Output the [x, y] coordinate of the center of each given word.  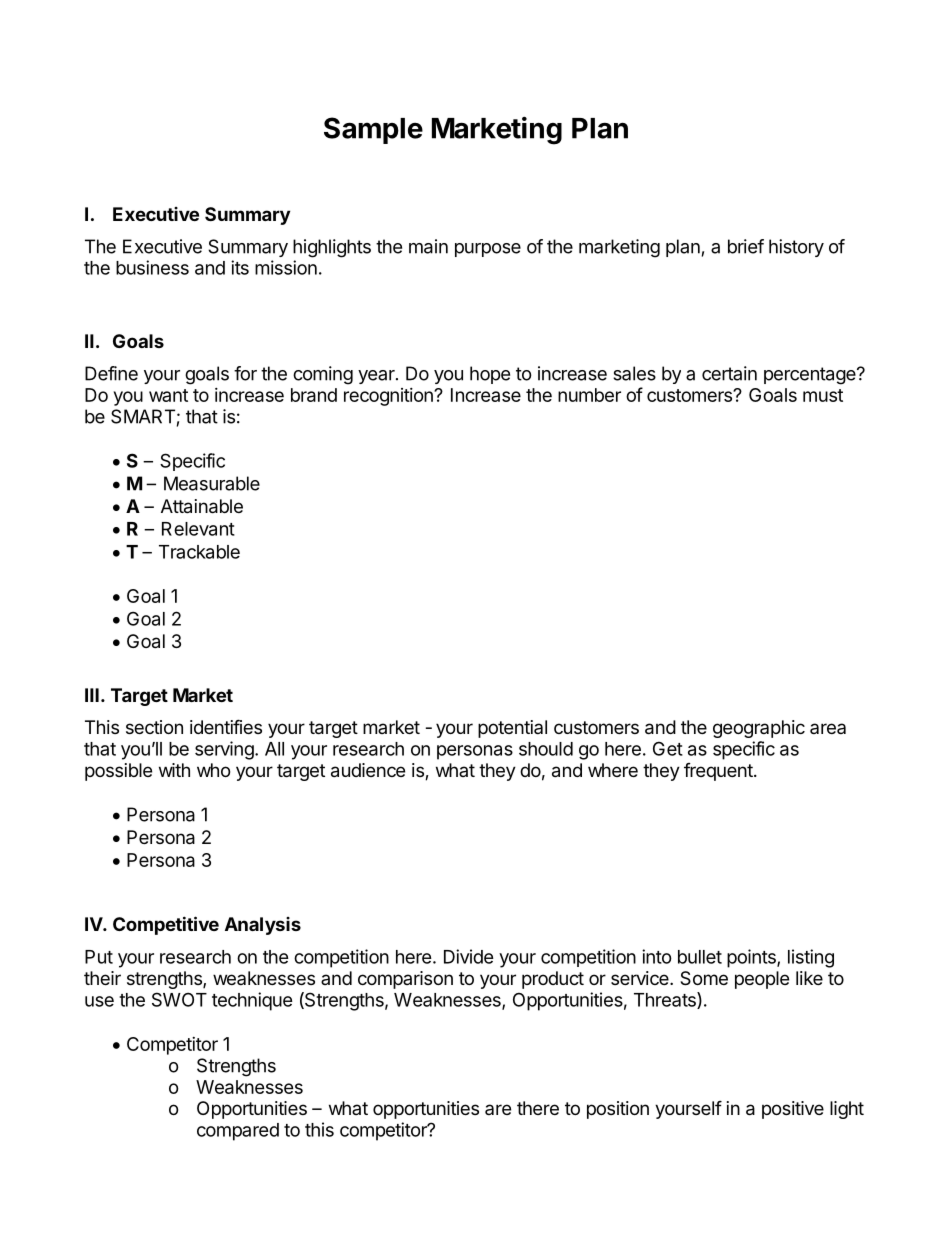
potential [512, 729]
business [152, 267]
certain [729, 373]
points [752, 958]
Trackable [199, 552]
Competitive [166, 925]
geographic [759, 729]
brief [746, 246]
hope [490, 375]
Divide [469, 956]
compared [238, 1132]
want [168, 395]
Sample [373, 130]
